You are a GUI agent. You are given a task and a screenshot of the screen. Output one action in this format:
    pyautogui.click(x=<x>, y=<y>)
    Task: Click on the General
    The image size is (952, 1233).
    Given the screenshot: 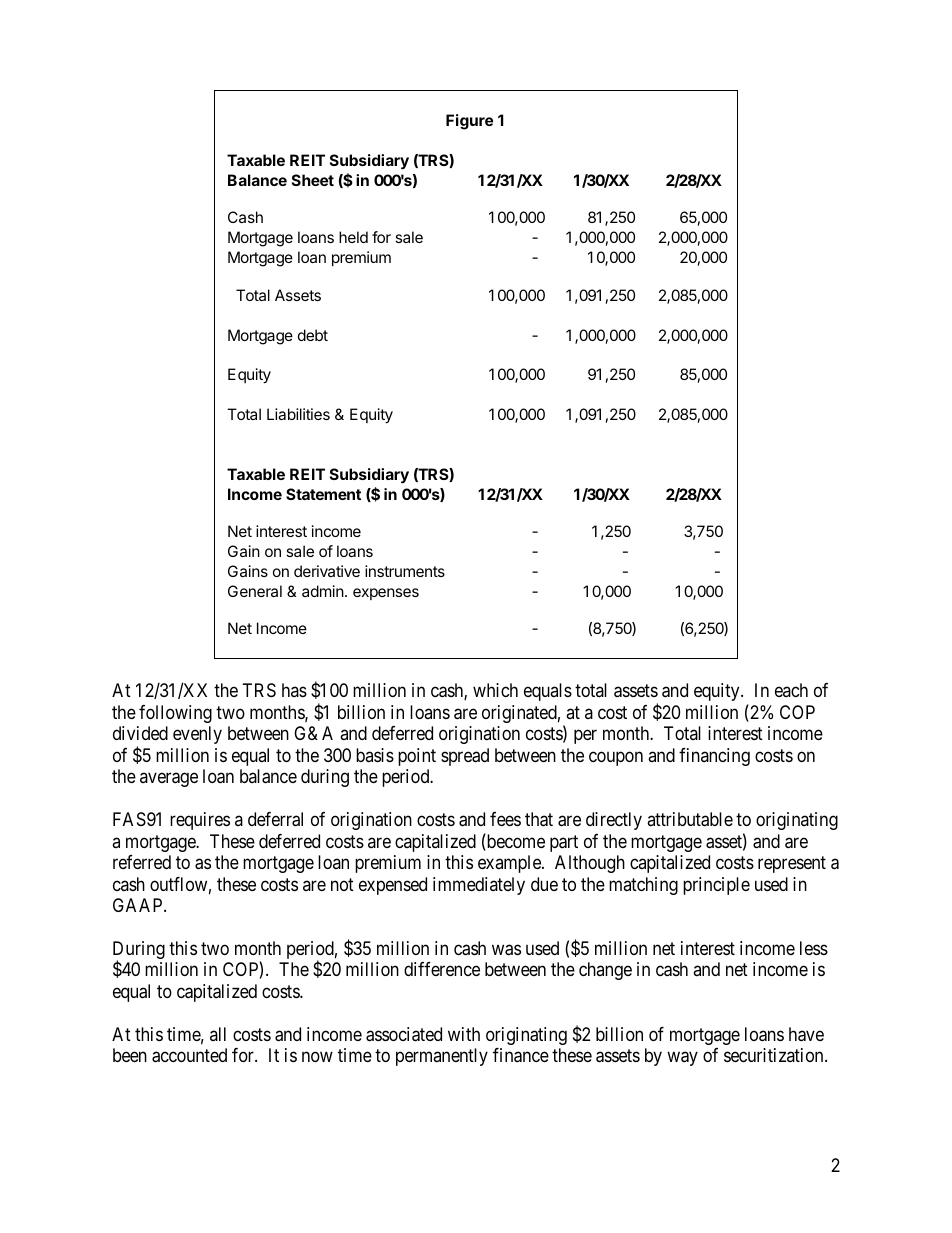 What is the action you would take?
    pyautogui.click(x=255, y=591)
